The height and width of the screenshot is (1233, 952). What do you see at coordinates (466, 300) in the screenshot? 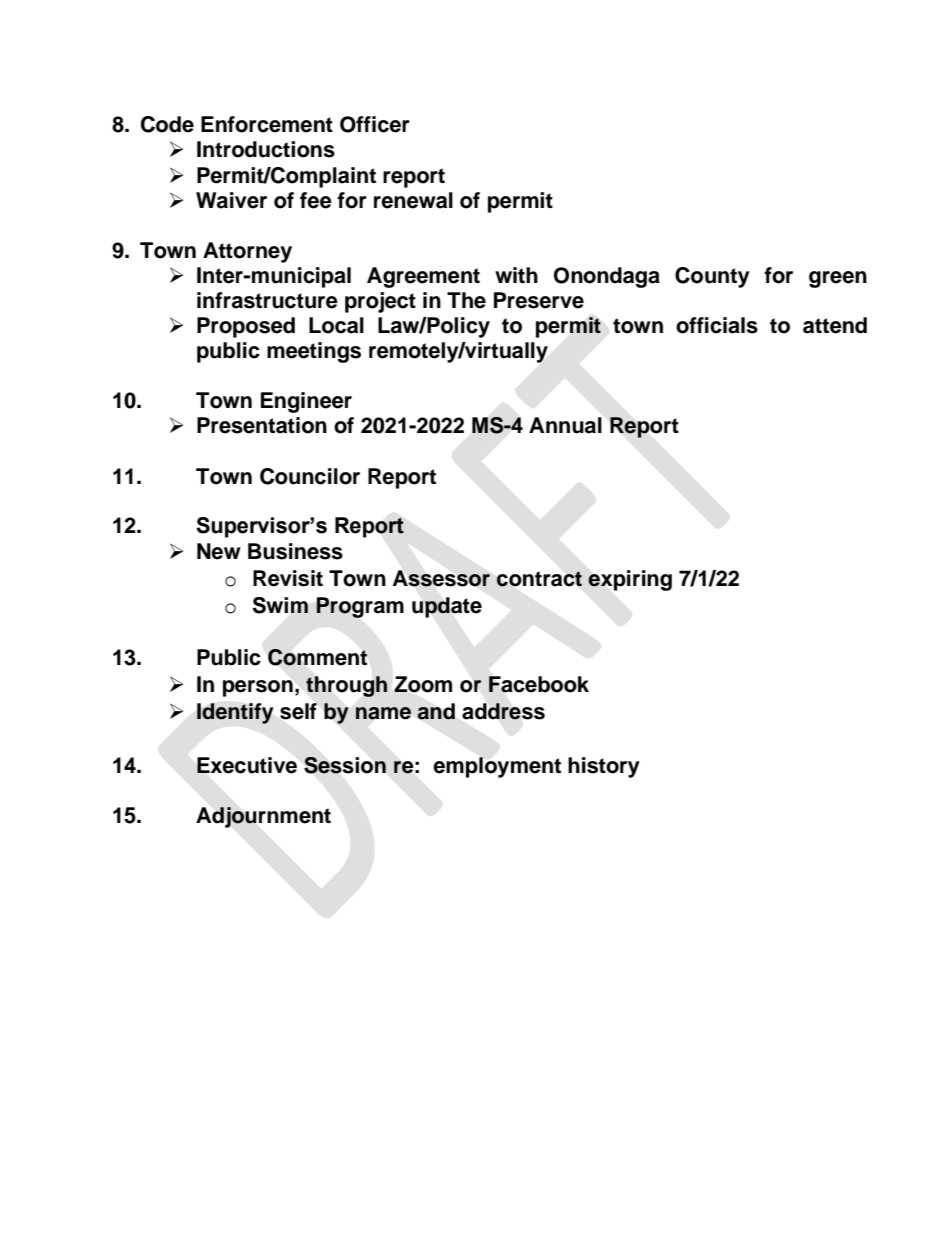
I see `The` at bounding box center [466, 300].
